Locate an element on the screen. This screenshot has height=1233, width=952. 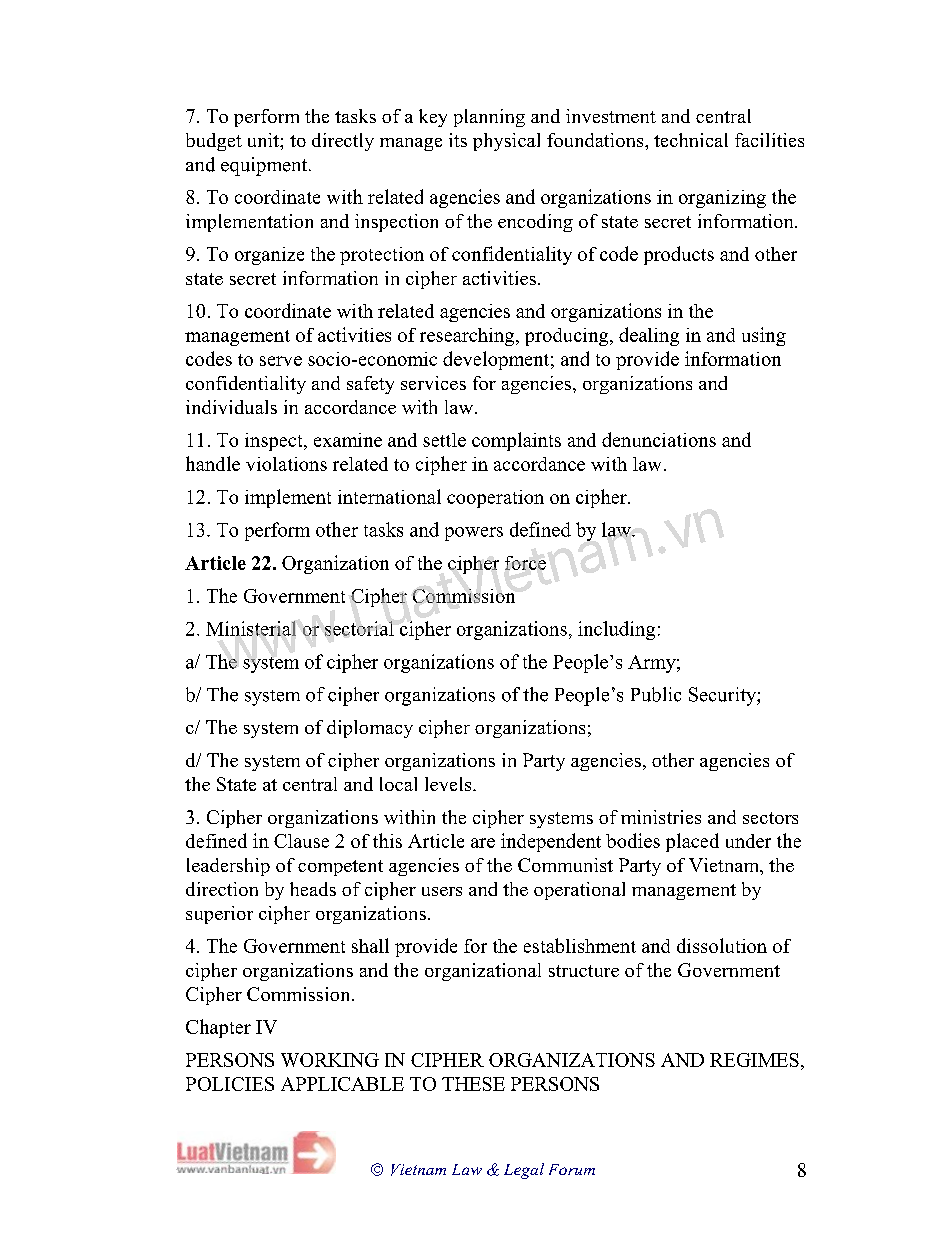
denunciations is located at coordinates (659, 439).
